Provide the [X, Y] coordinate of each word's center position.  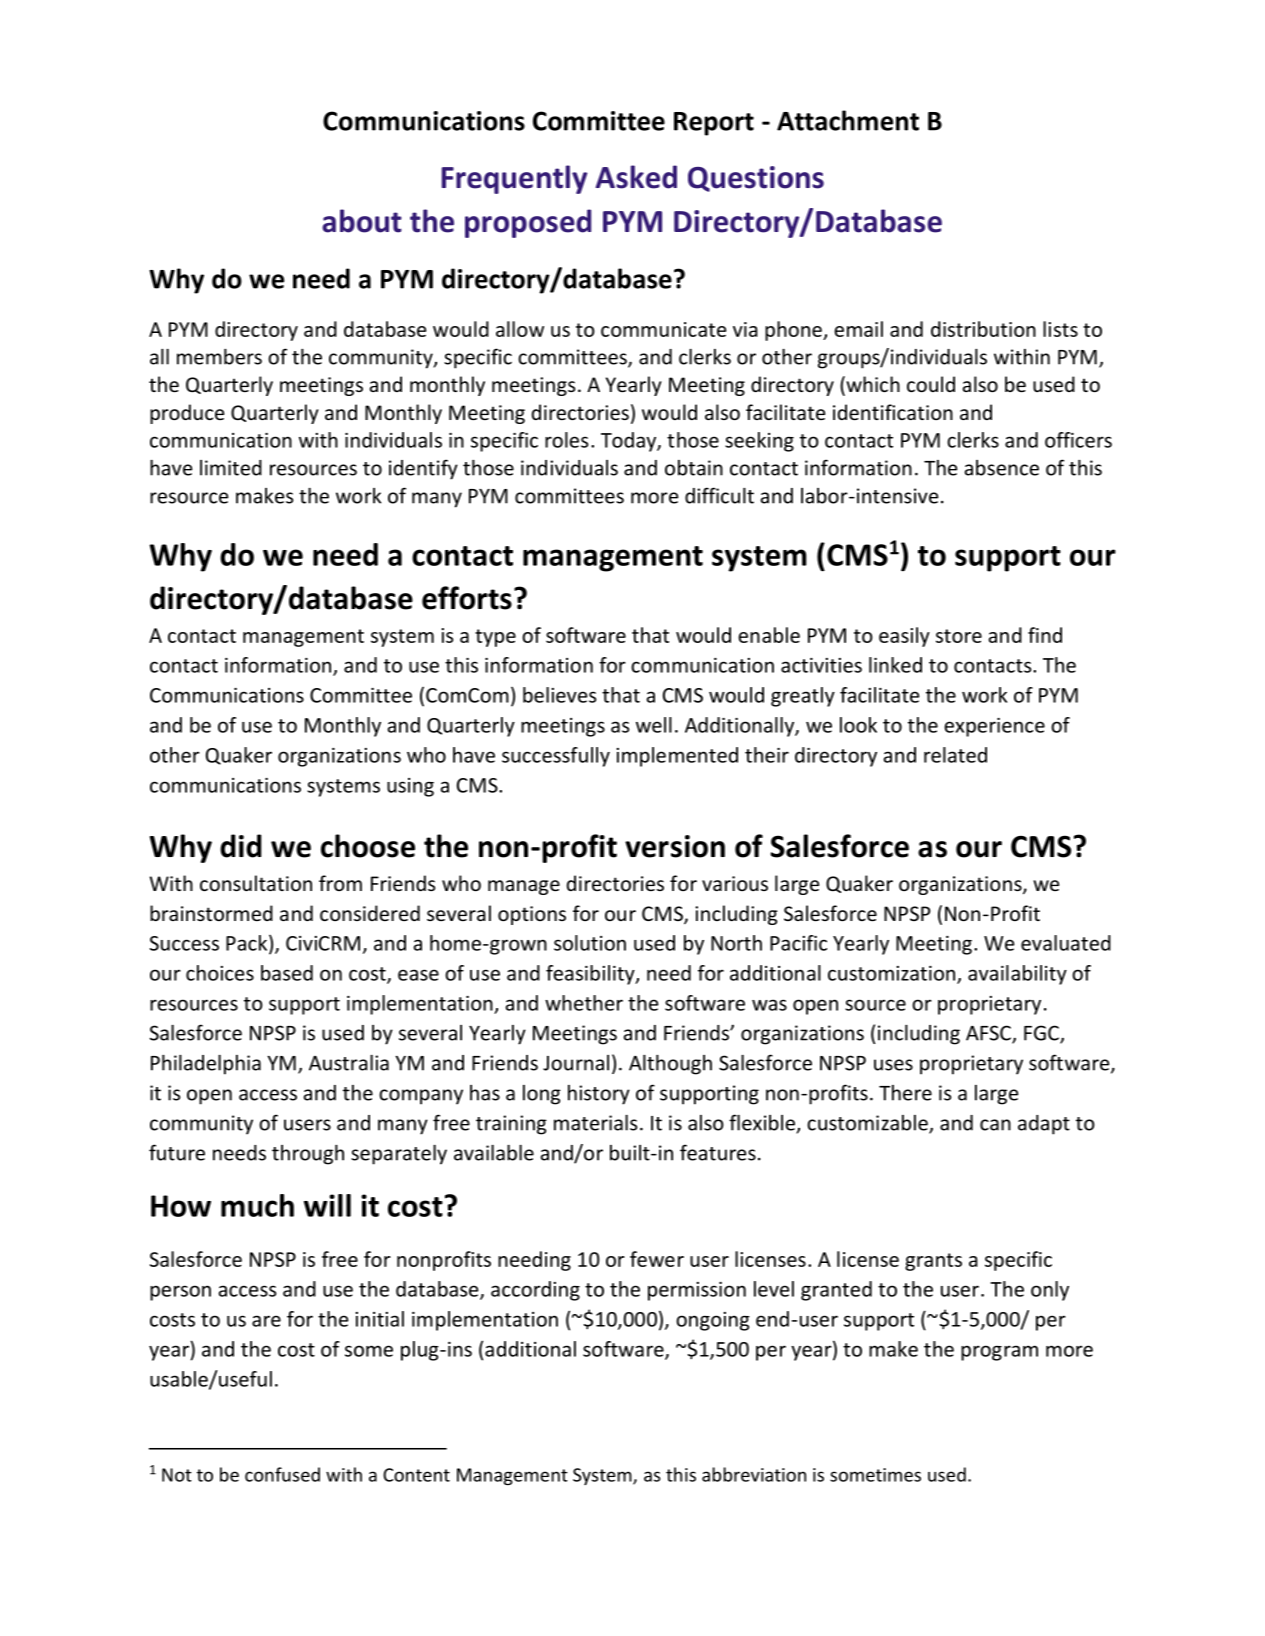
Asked [636, 177]
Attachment [848, 120]
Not [177, 1475]
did [241, 846]
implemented [677, 757]
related [955, 755]
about [362, 221]
